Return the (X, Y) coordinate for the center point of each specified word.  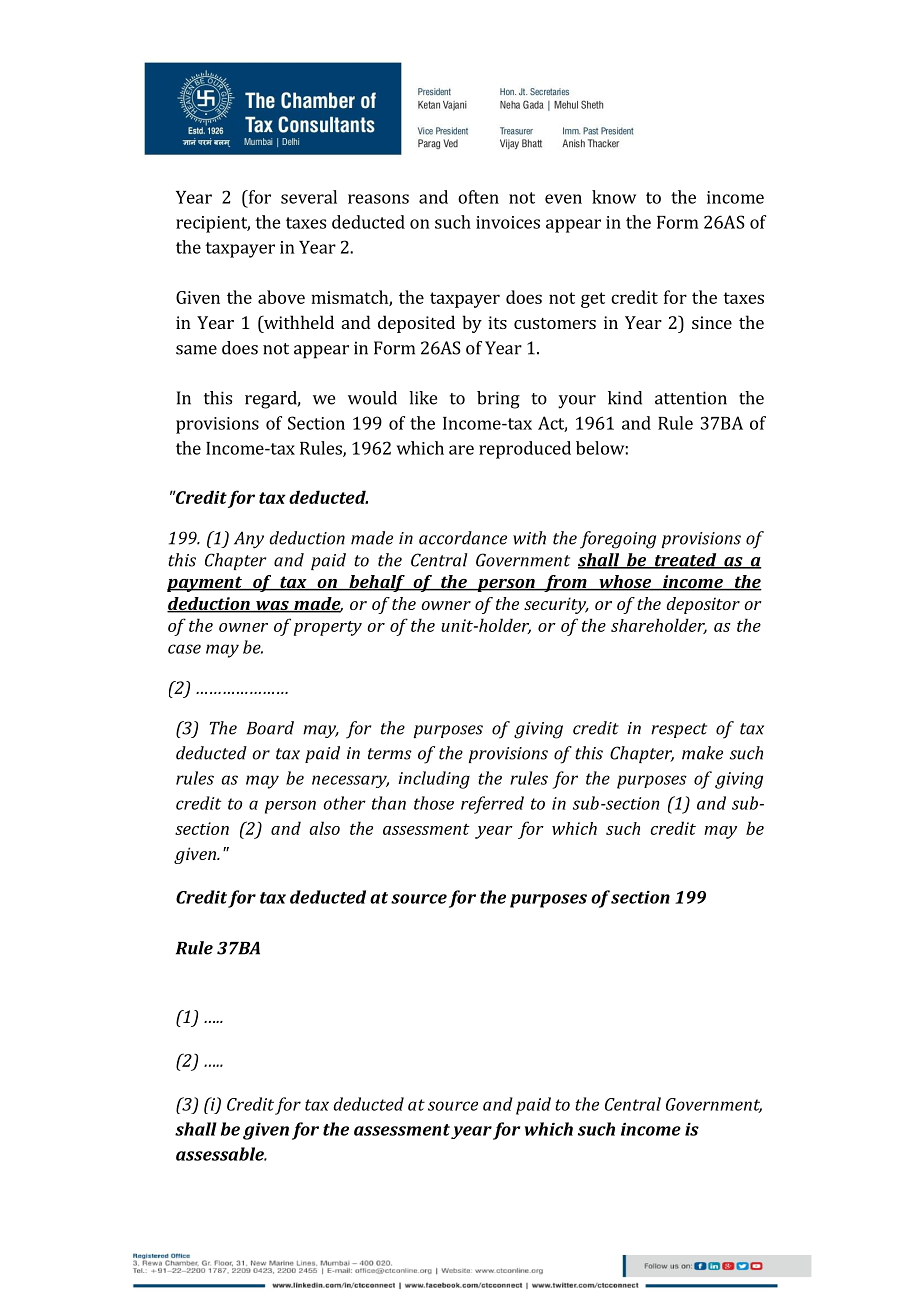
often (478, 197)
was (272, 607)
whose (625, 583)
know (614, 197)
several (309, 197)
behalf (377, 583)
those (434, 803)
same (196, 350)
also (325, 828)
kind (625, 398)
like (423, 398)
